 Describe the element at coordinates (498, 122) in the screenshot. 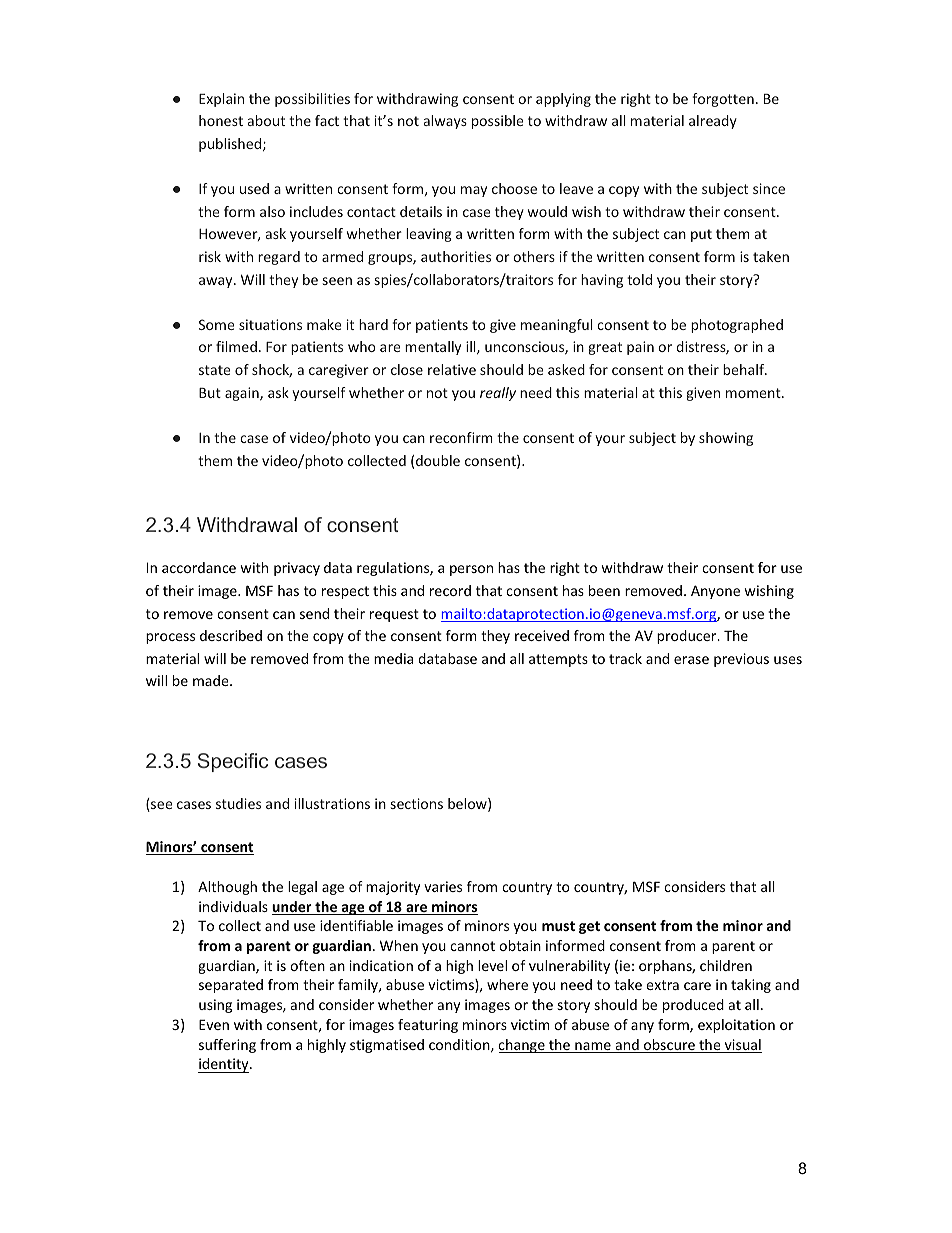

I see `possible` at that location.
